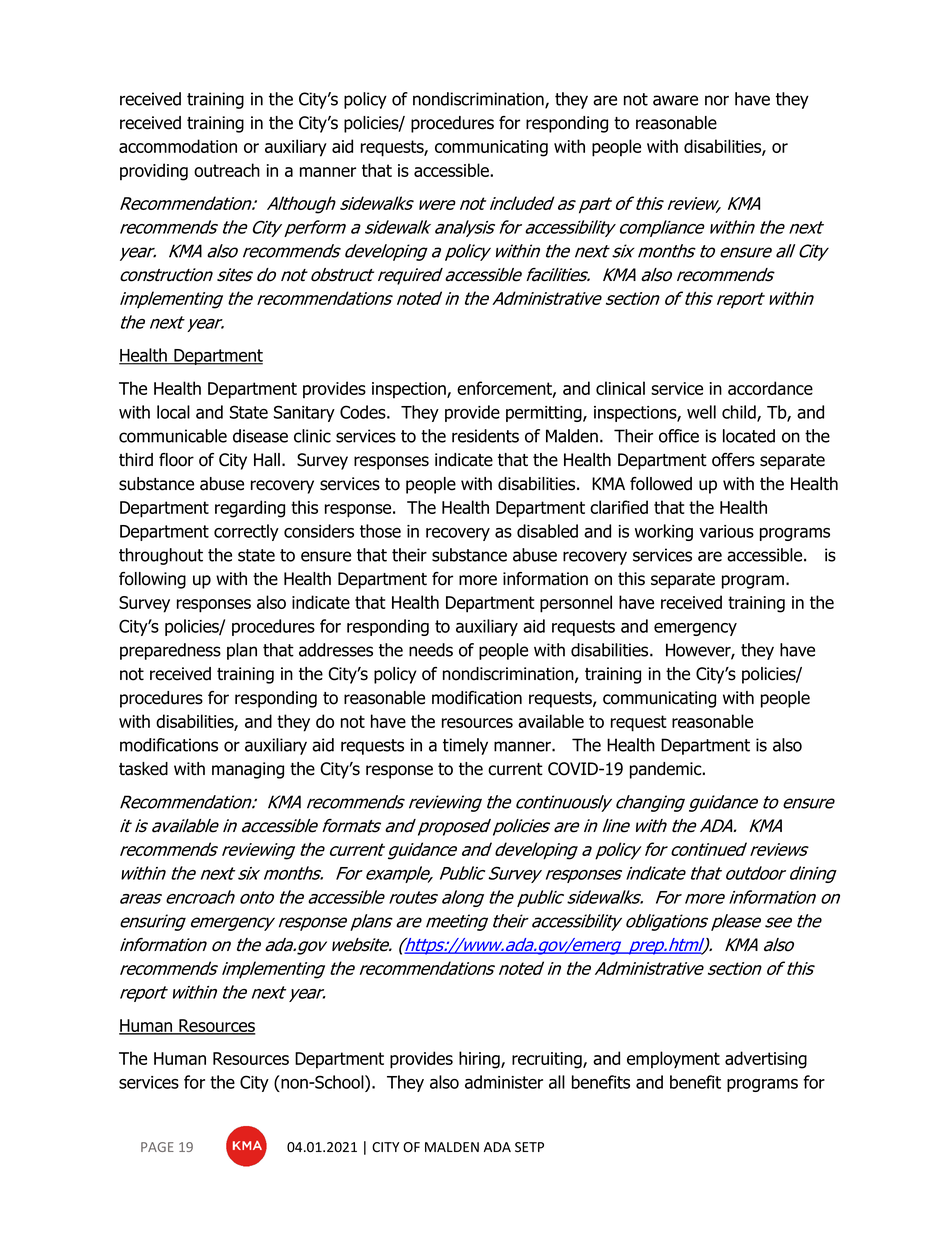  Describe the element at coordinates (157, 1147) in the document. I see `PAGE` at that location.
